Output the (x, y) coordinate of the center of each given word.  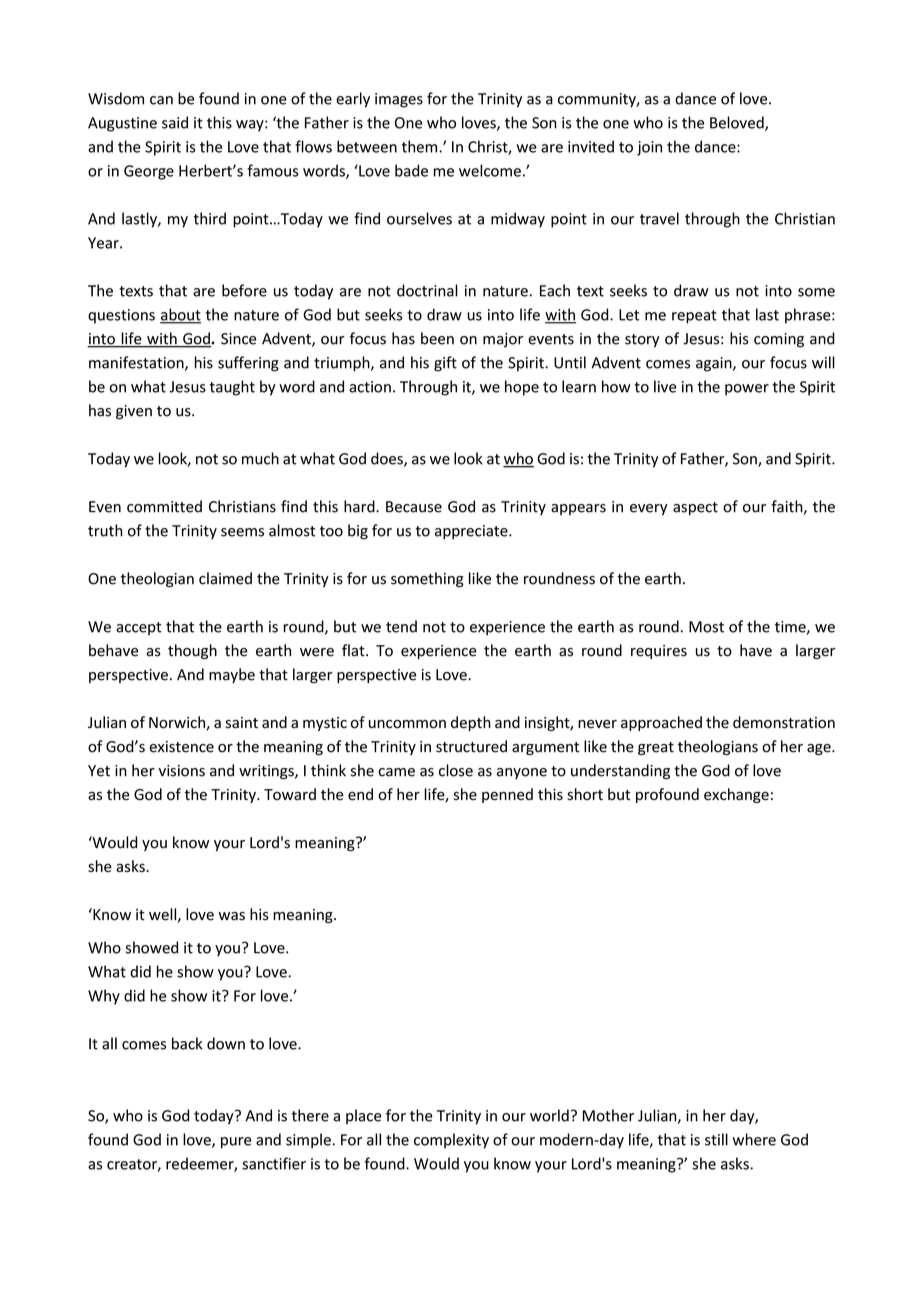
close (456, 770)
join (649, 148)
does (388, 459)
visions (182, 771)
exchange (736, 795)
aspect (695, 508)
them (421, 146)
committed (164, 506)
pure (236, 1143)
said (175, 122)
